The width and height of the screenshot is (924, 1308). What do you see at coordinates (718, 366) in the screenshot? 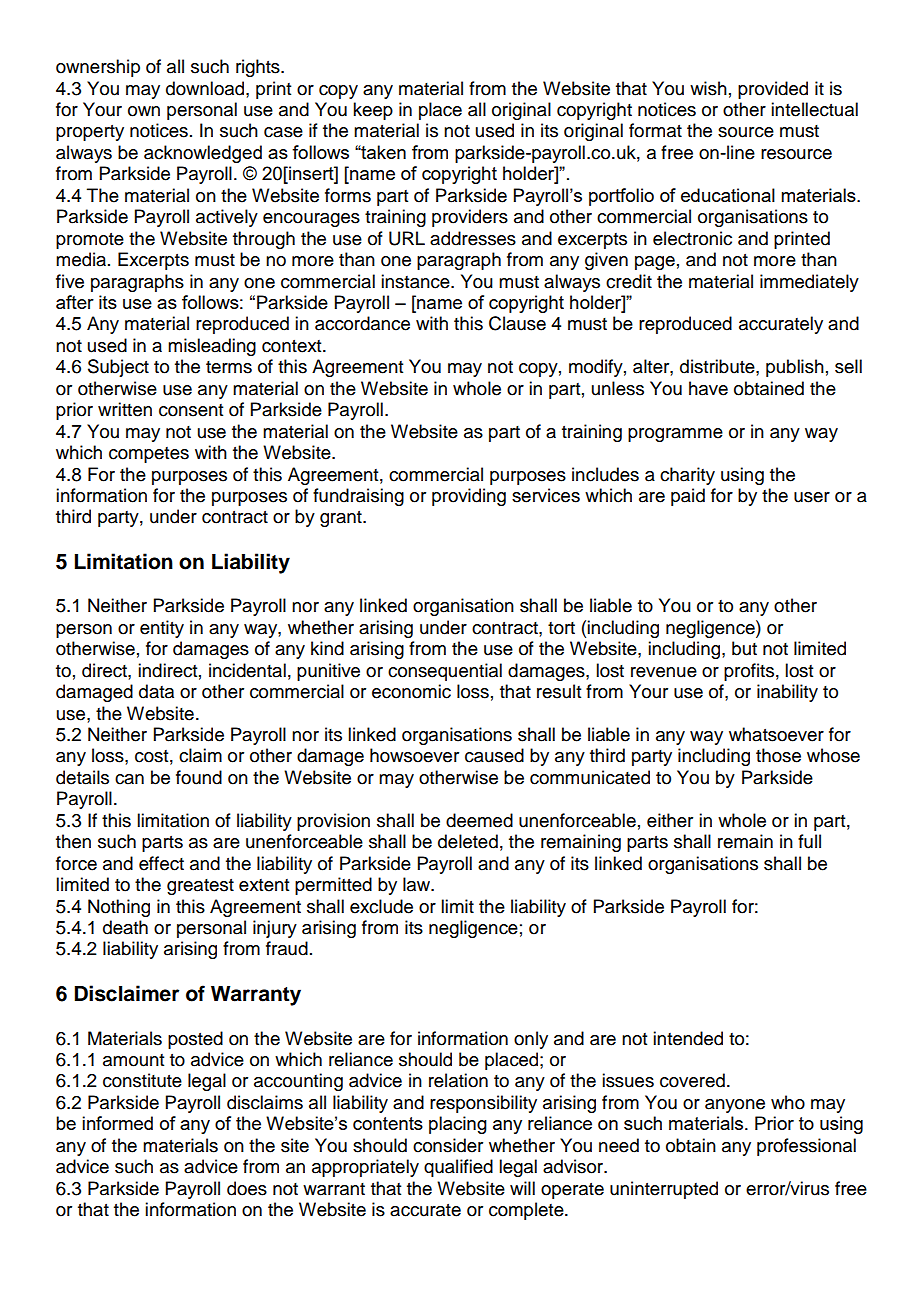
I see `distribute` at bounding box center [718, 366].
